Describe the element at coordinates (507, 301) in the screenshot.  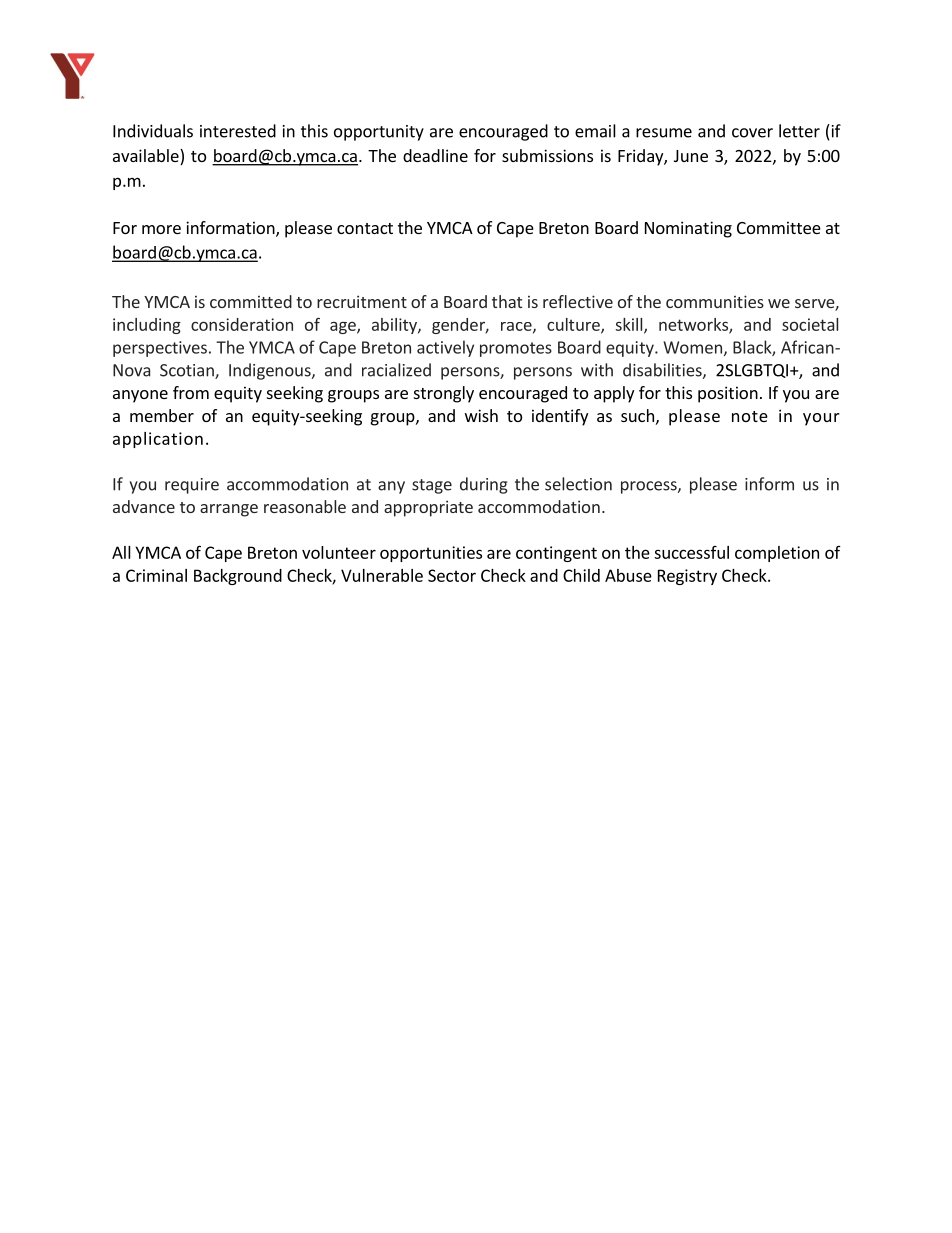
I see `that` at that location.
